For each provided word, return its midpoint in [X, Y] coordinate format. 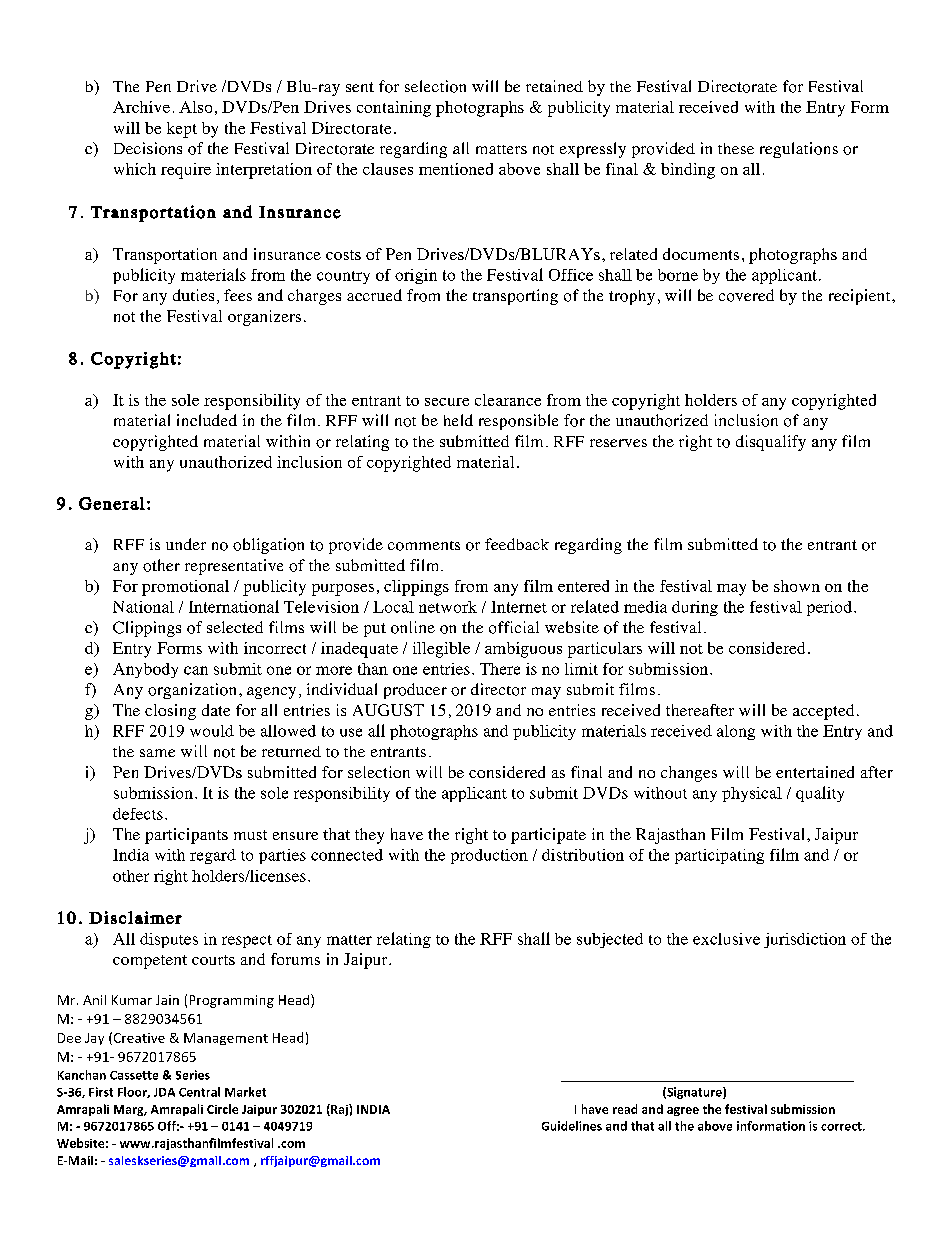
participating [719, 856]
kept [182, 130]
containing [394, 109]
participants [186, 836]
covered [746, 295]
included [207, 420]
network [448, 607]
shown [797, 586]
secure [447, 402]
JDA [164, 1092]
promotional [185, 588]
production [489, 856]
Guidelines [572, 1126]
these [736, 148]
